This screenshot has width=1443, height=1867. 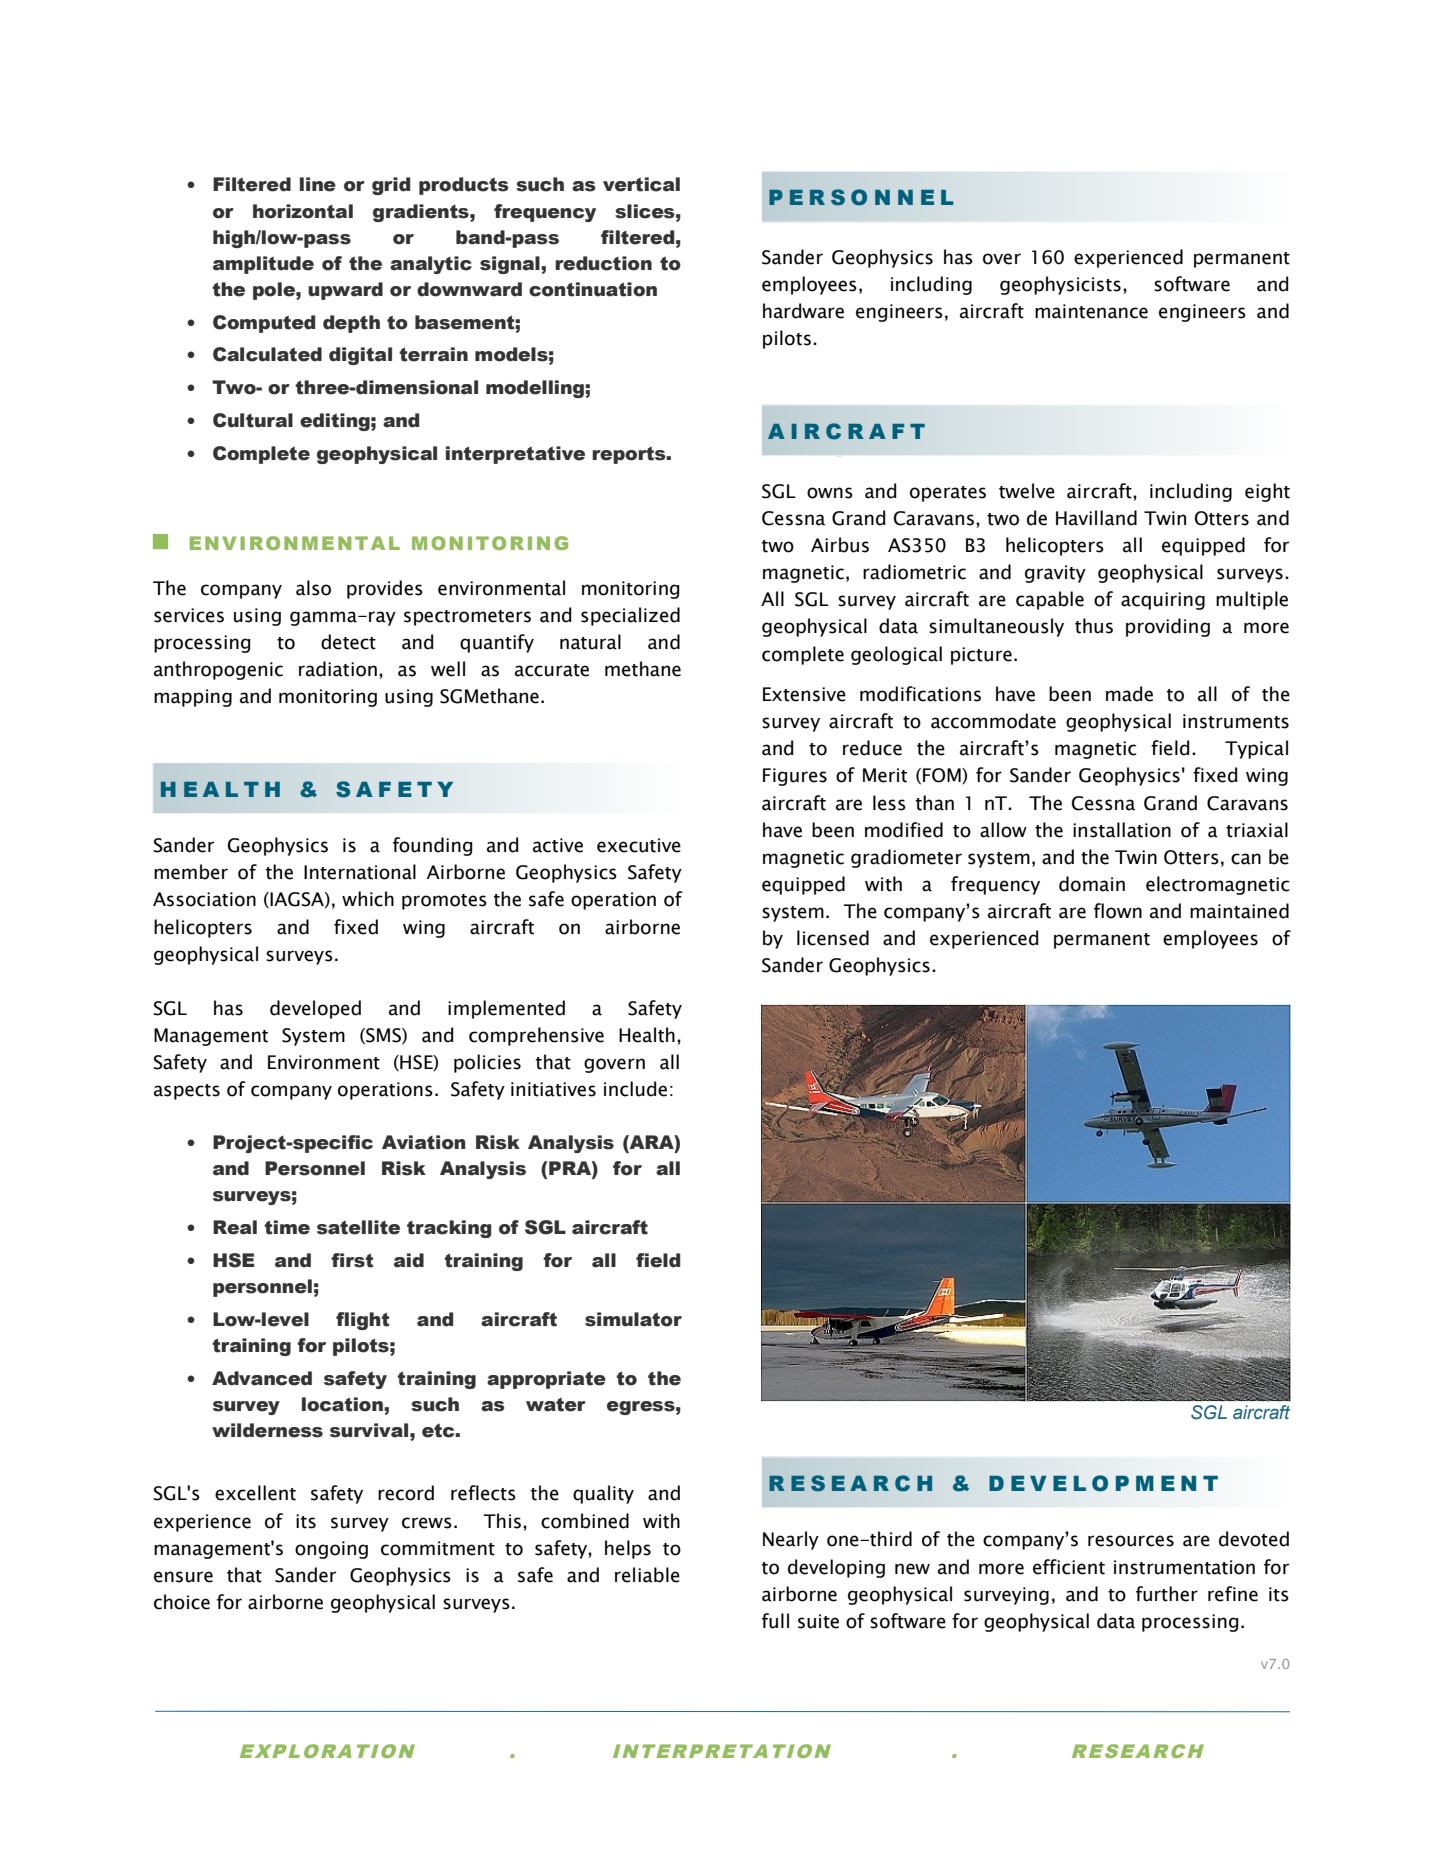 I want to click on developed, so click(x=315, y=1009).
